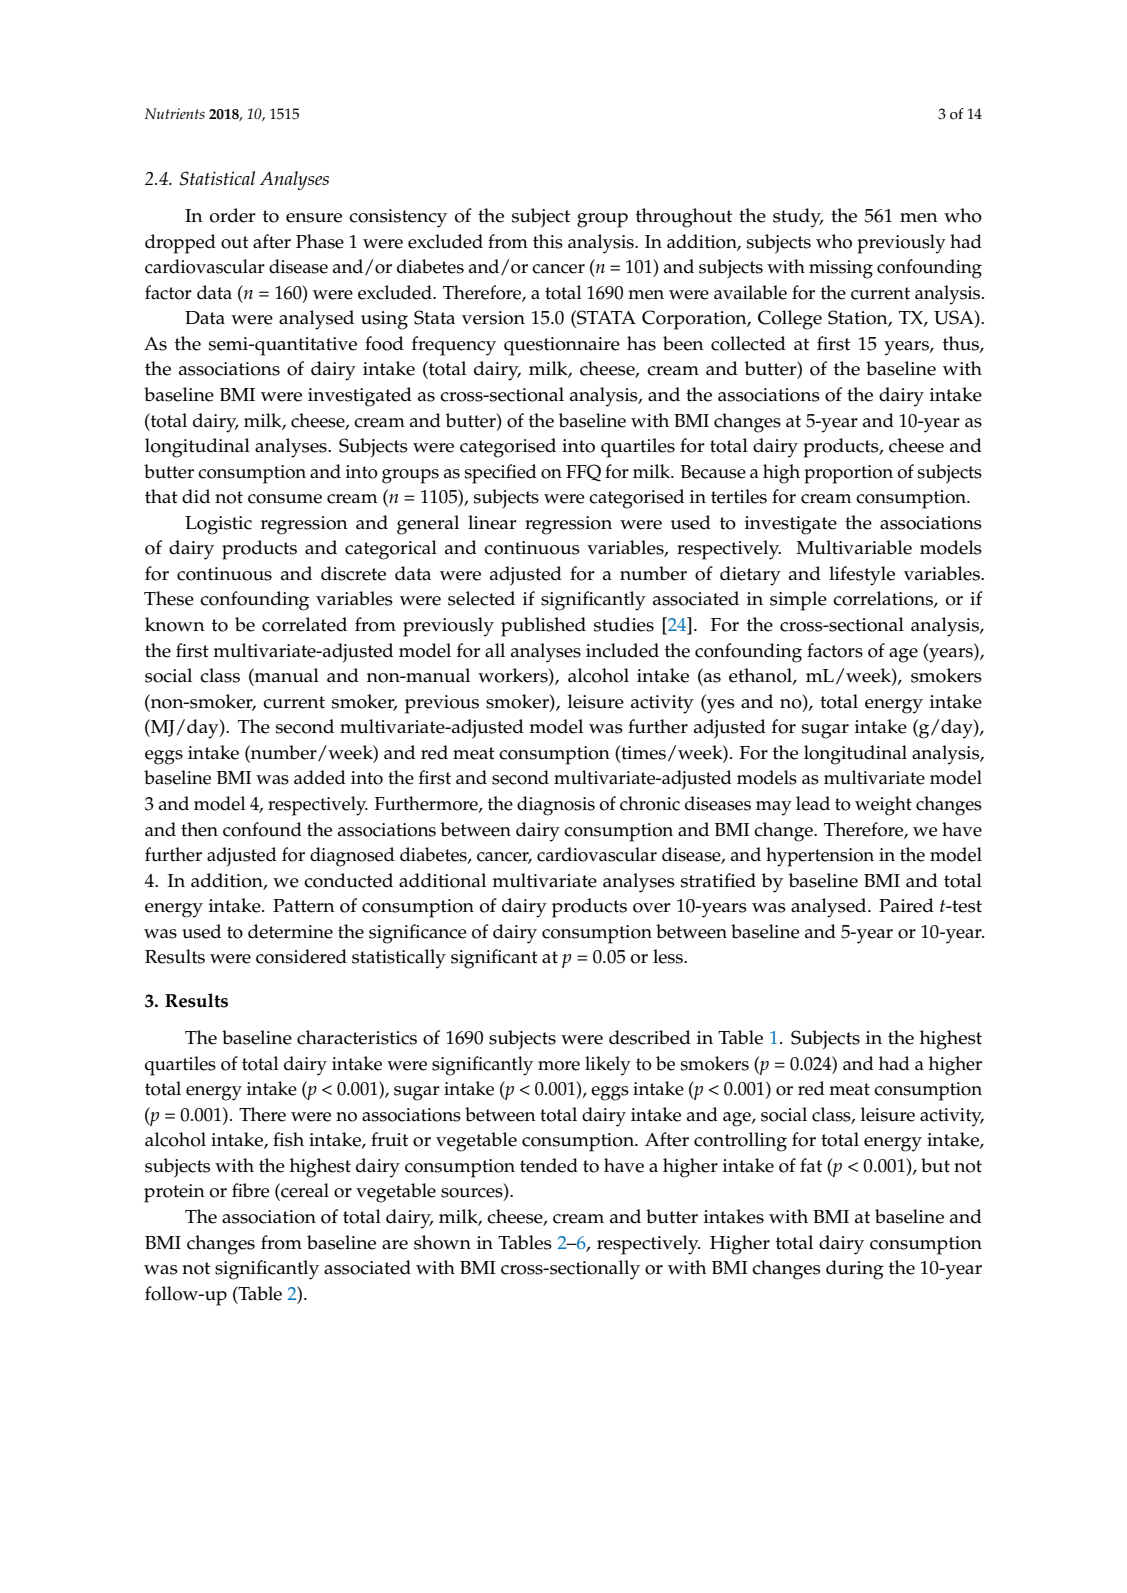  Describe the element at coordinates (548, 241) in the page. I see `this` at that location.
